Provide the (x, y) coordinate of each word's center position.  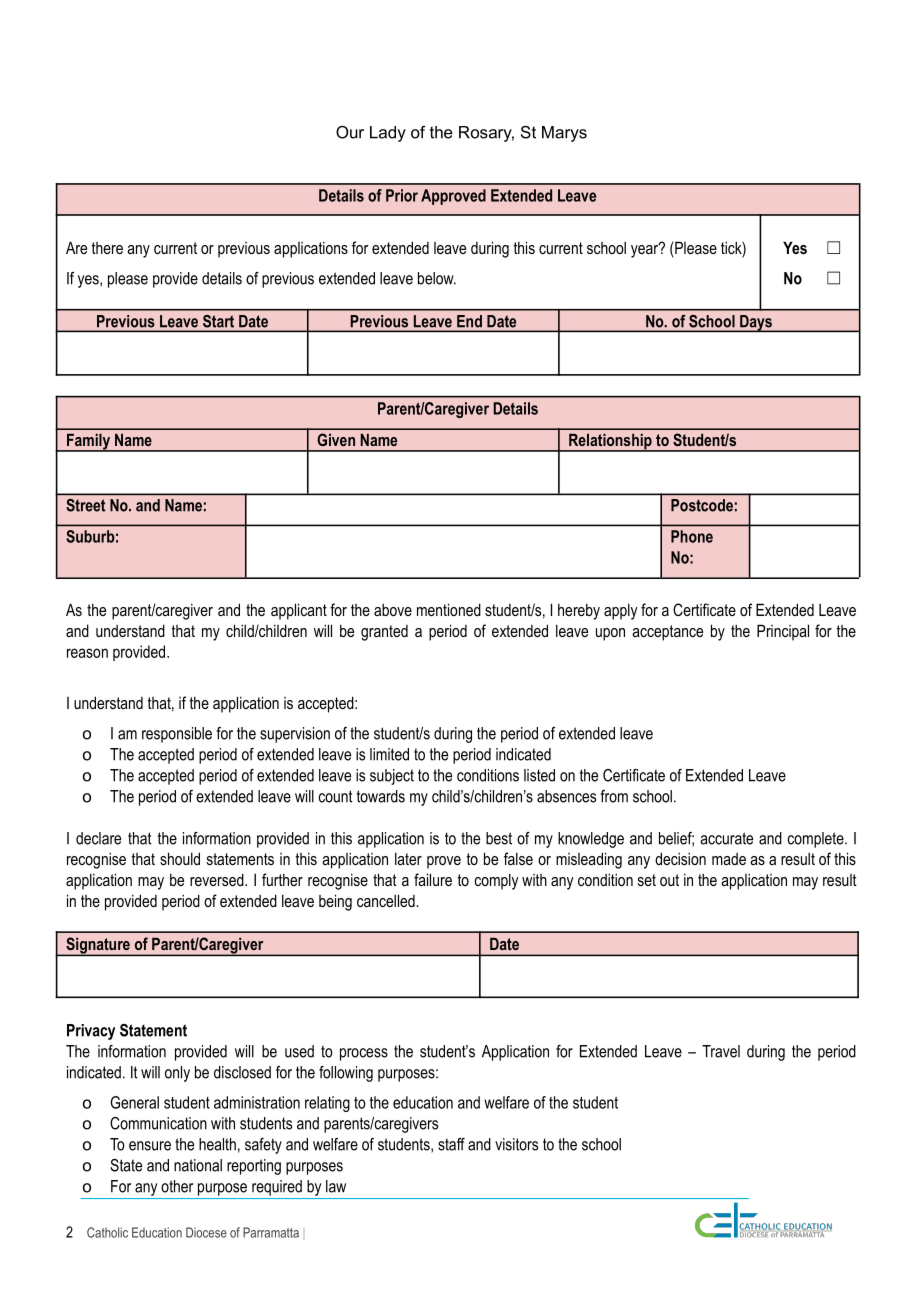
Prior (402, 195)
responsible (177, 735)
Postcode (702, 505)
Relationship (610, 442)
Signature (98, 946)
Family (88, 442)
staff (451, 1144)
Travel (721, 1051)
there (107, 248)
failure (433, 879)
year (646, 250)
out (669, 880)
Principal (783, 632)
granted (384, 633)
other (177, 1186)
